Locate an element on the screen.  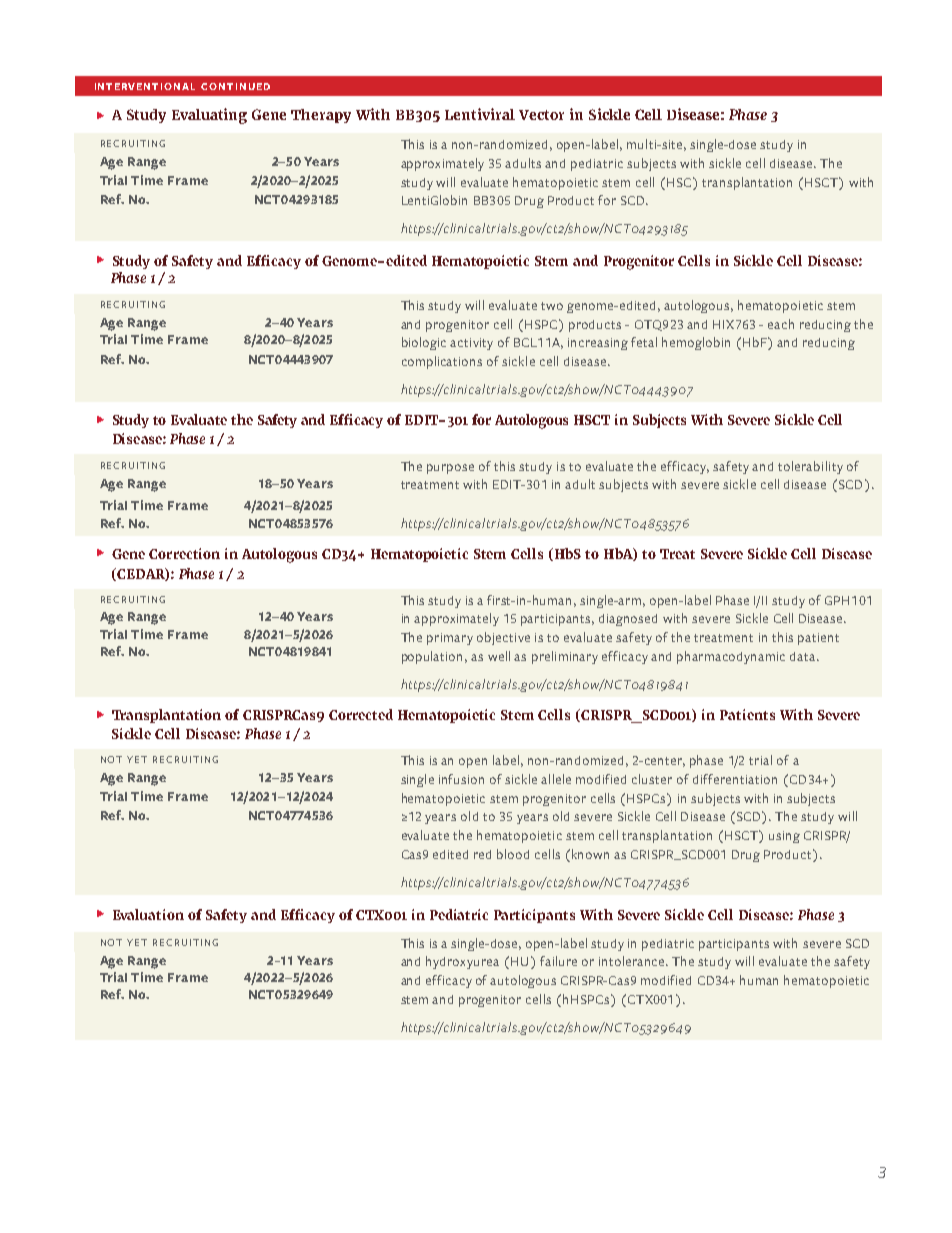
Evaluating is located at coordinates (209, 116).
